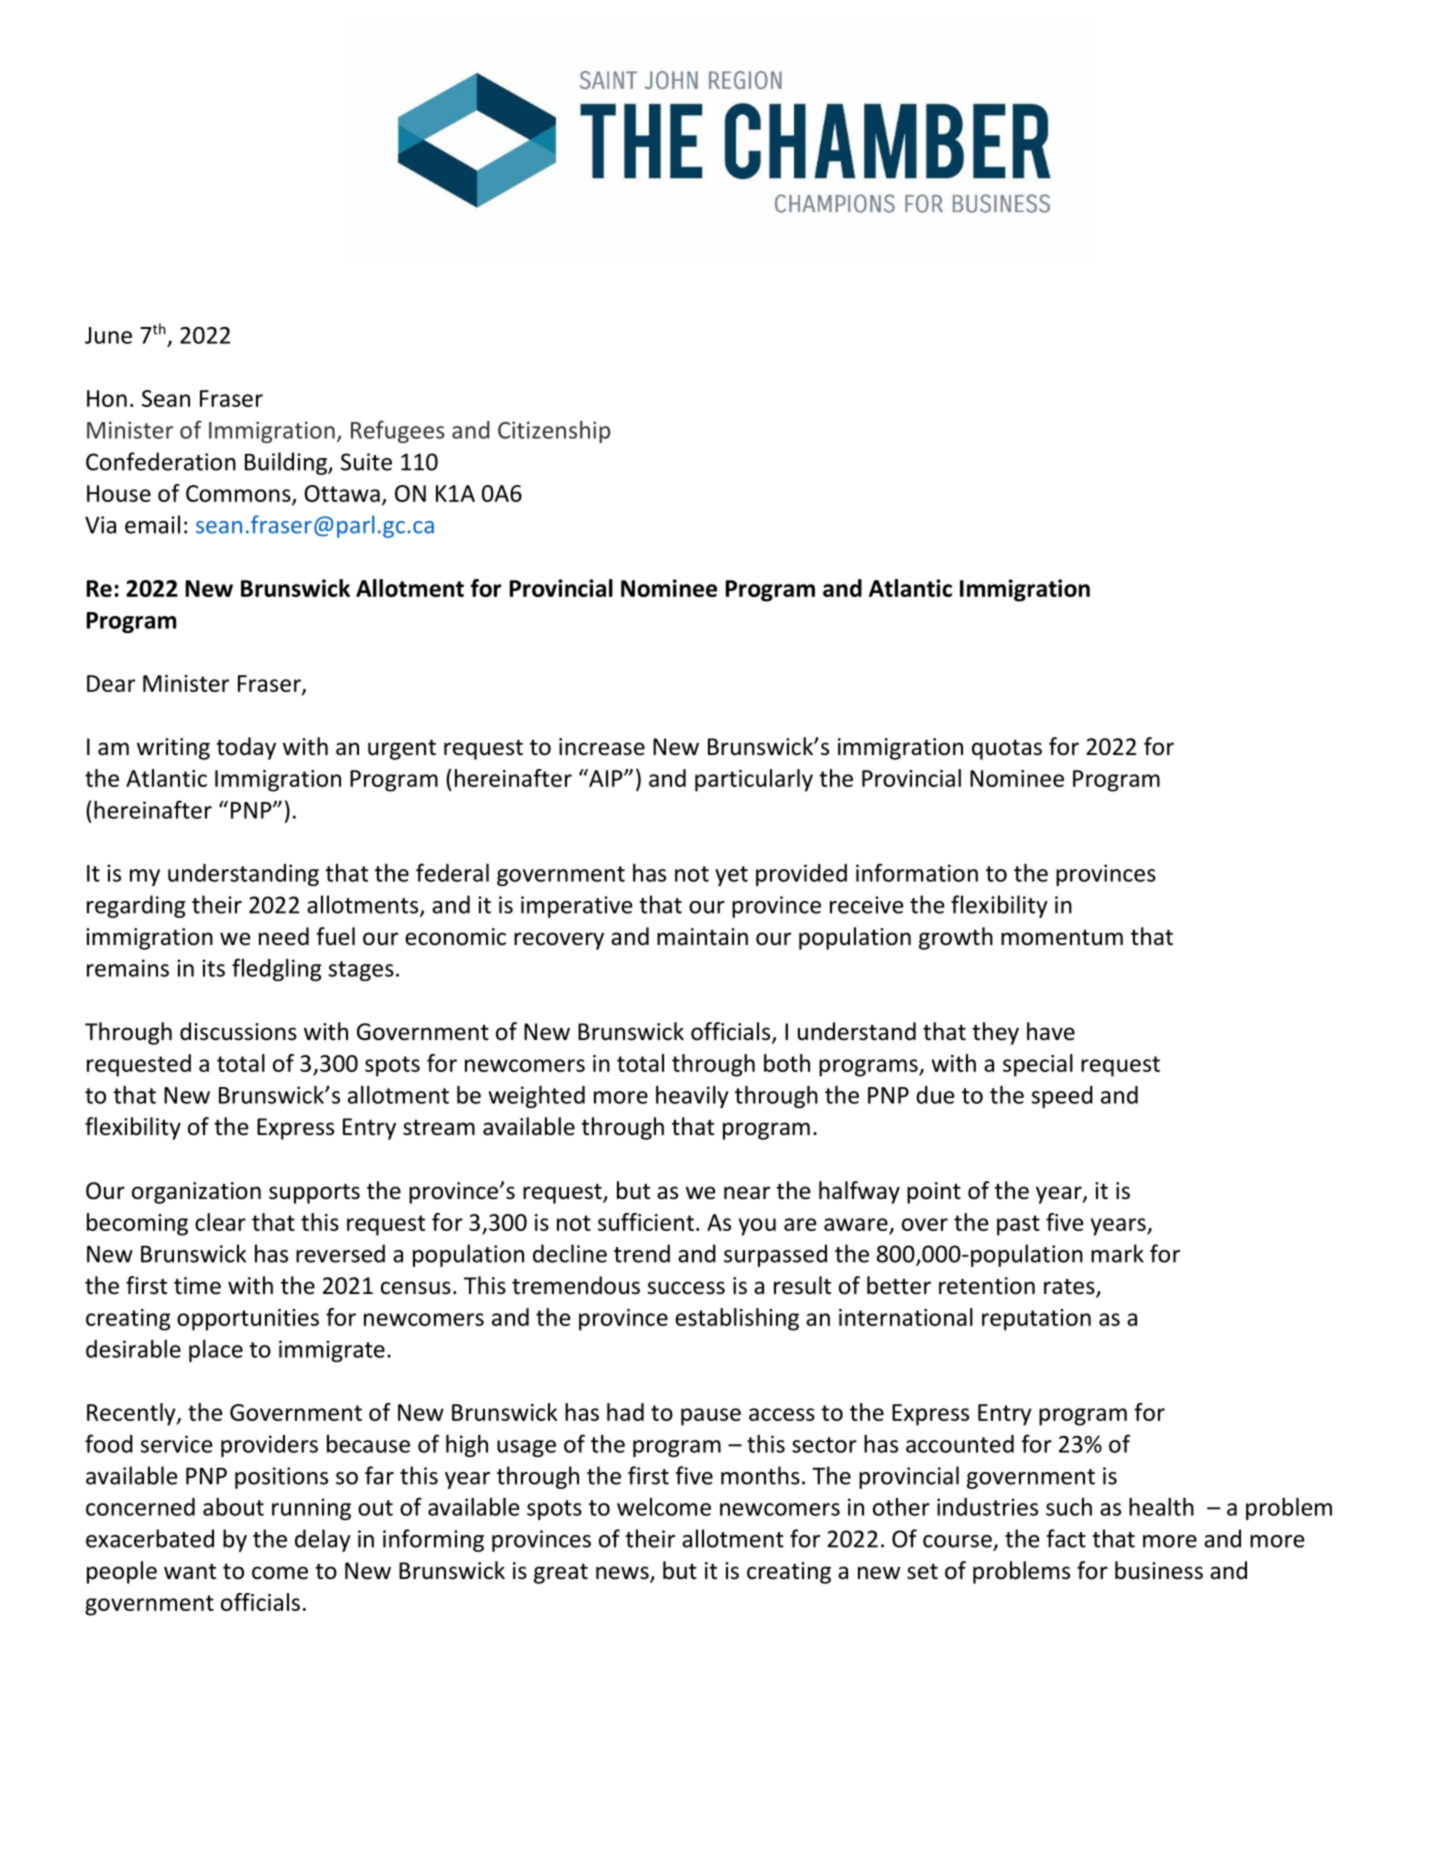  What do you see at coordinates (1062, 1097) in the page?
I see `speed` at bounding box center [1062, 1097].
